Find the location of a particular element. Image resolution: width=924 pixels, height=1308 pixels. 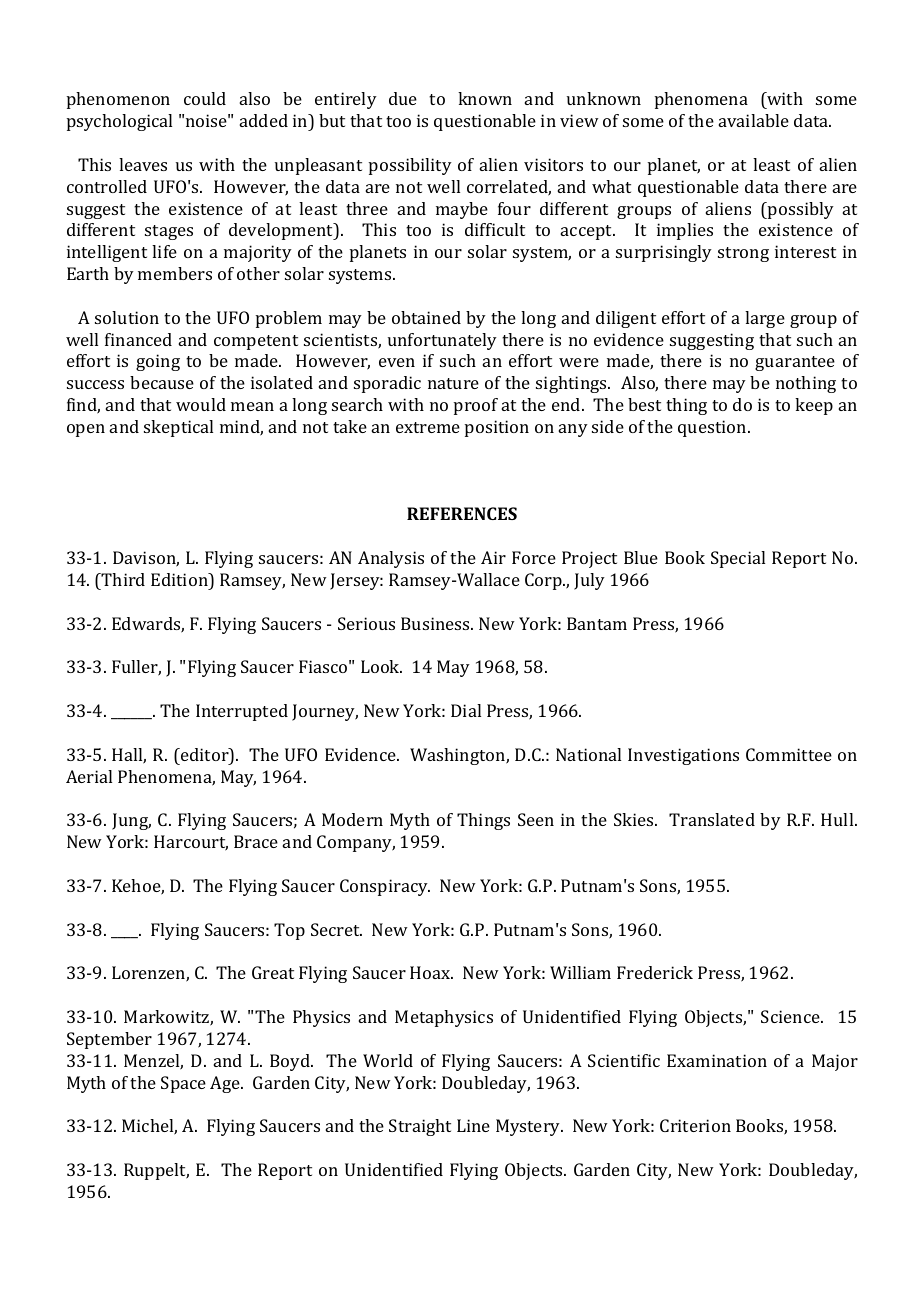

due is located at coordinates (403, 98).
